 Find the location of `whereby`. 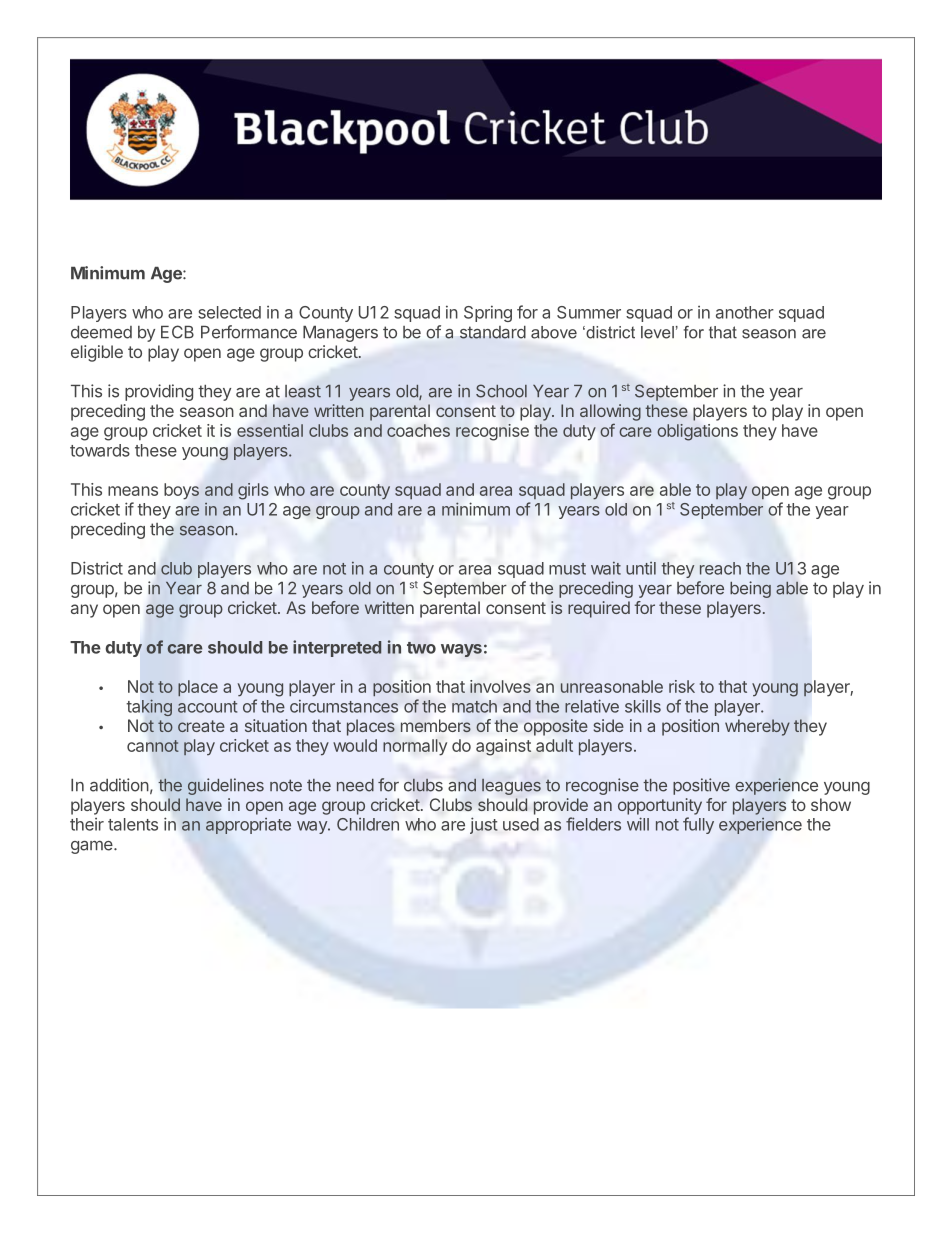

whereby is located at coordinates (757, 727).
